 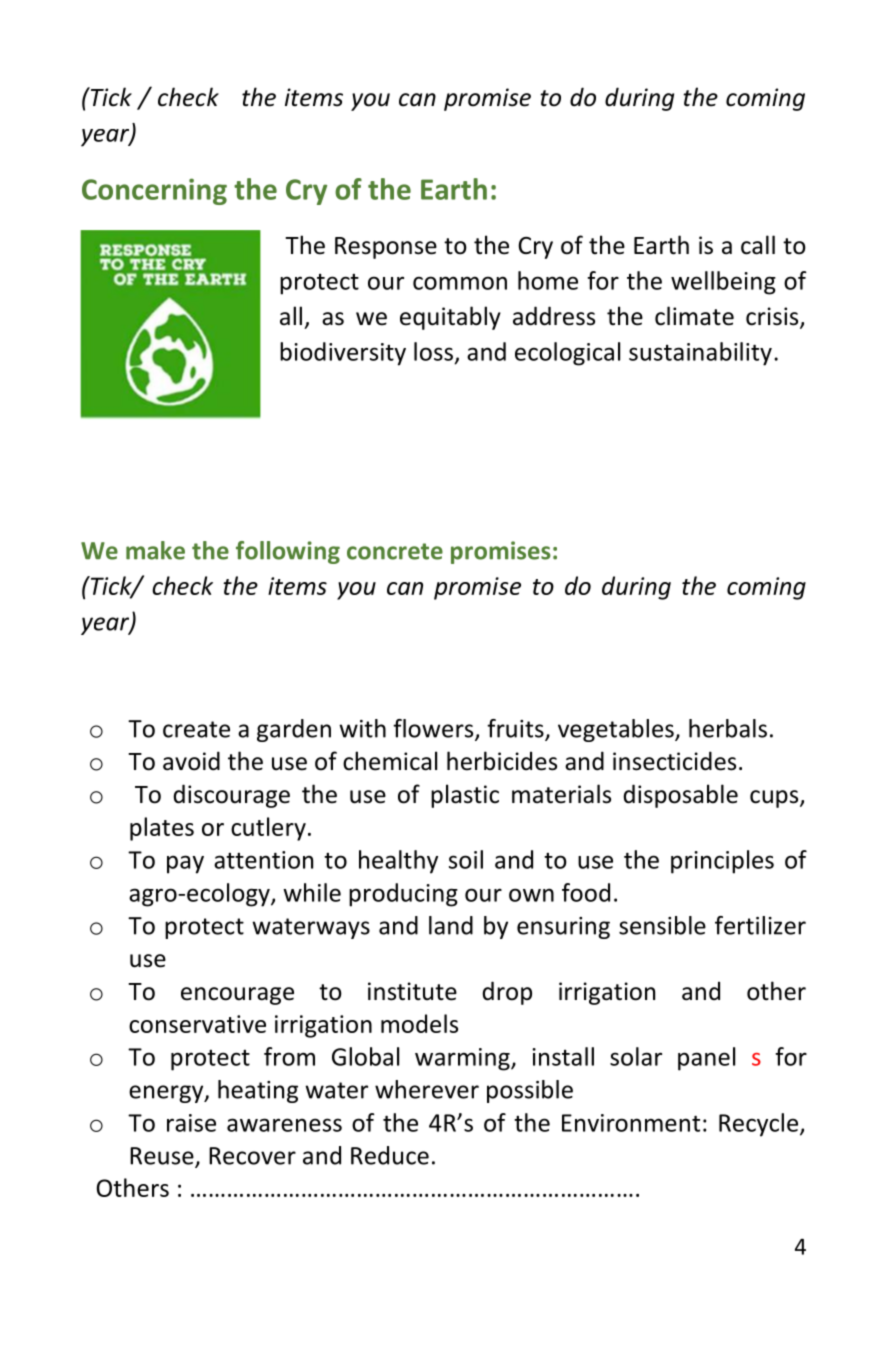 What do you see at coordinates (760, 1125) in the screenshot?
I see `Recycle` at bounding box center [760, 1125].
